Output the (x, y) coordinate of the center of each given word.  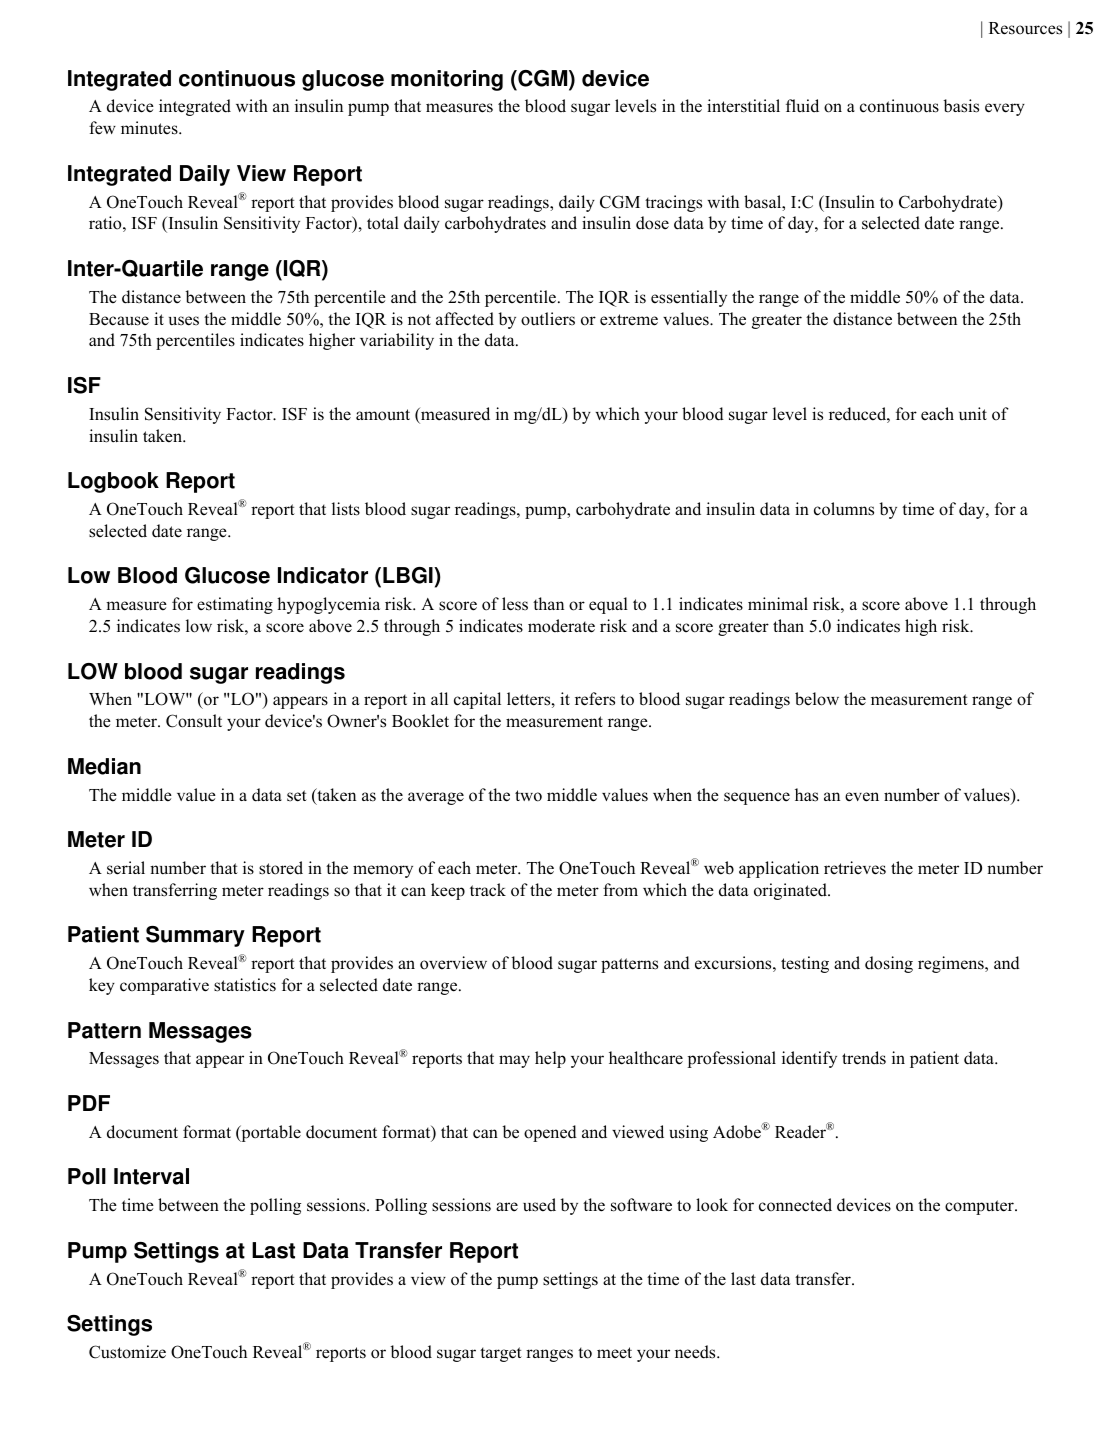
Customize (127, 1352)
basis (961, 106)
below (817, 699)
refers (595, 699)
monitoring (447, 80)
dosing (889, 964)
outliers (548, 319)
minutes (150, 128)
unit (973, 413)
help (550, 1059)
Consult (194, 721)
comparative (164, 986)
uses (184, 321)
